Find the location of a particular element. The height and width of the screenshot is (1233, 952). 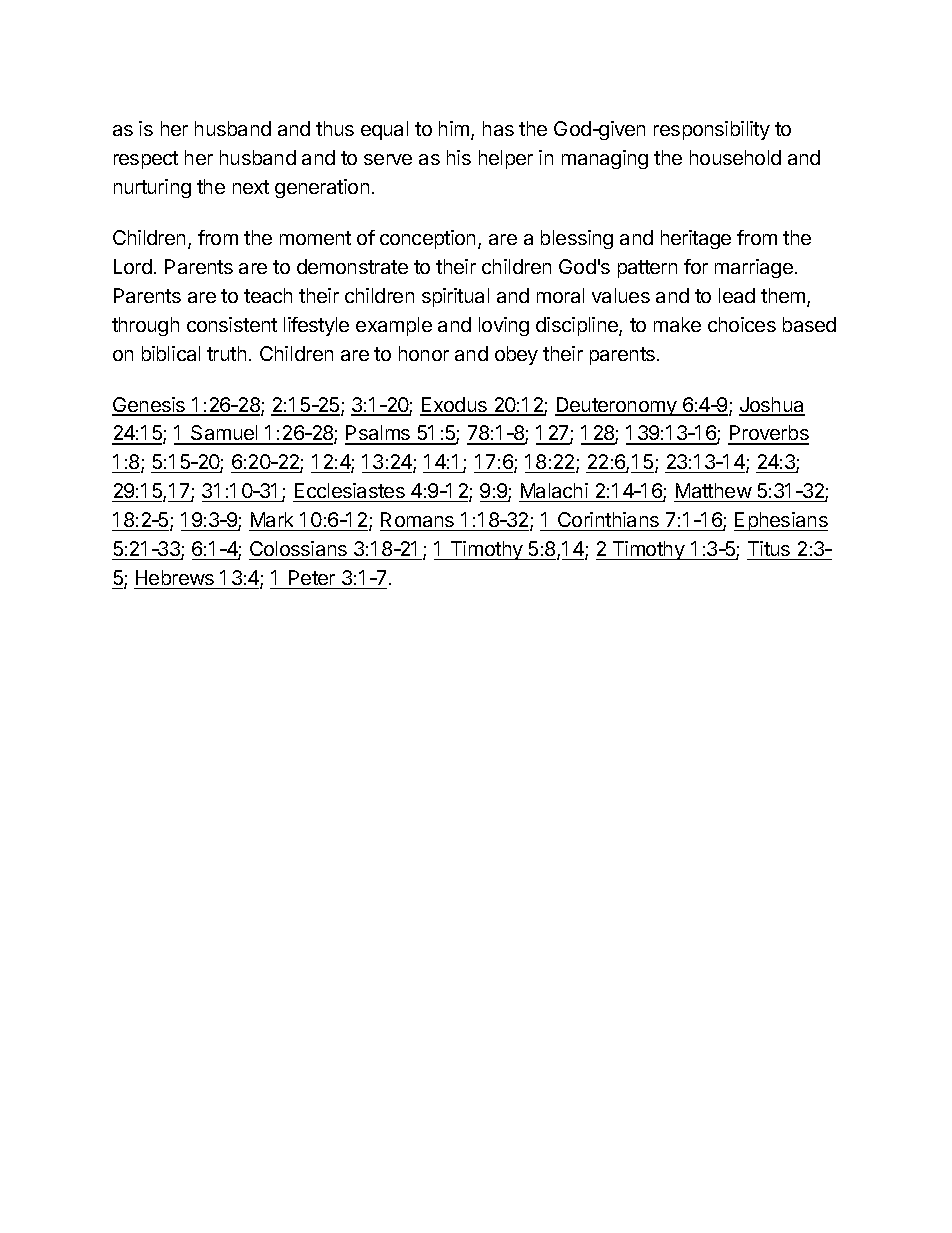

him is located at coordinates (454, 128).
